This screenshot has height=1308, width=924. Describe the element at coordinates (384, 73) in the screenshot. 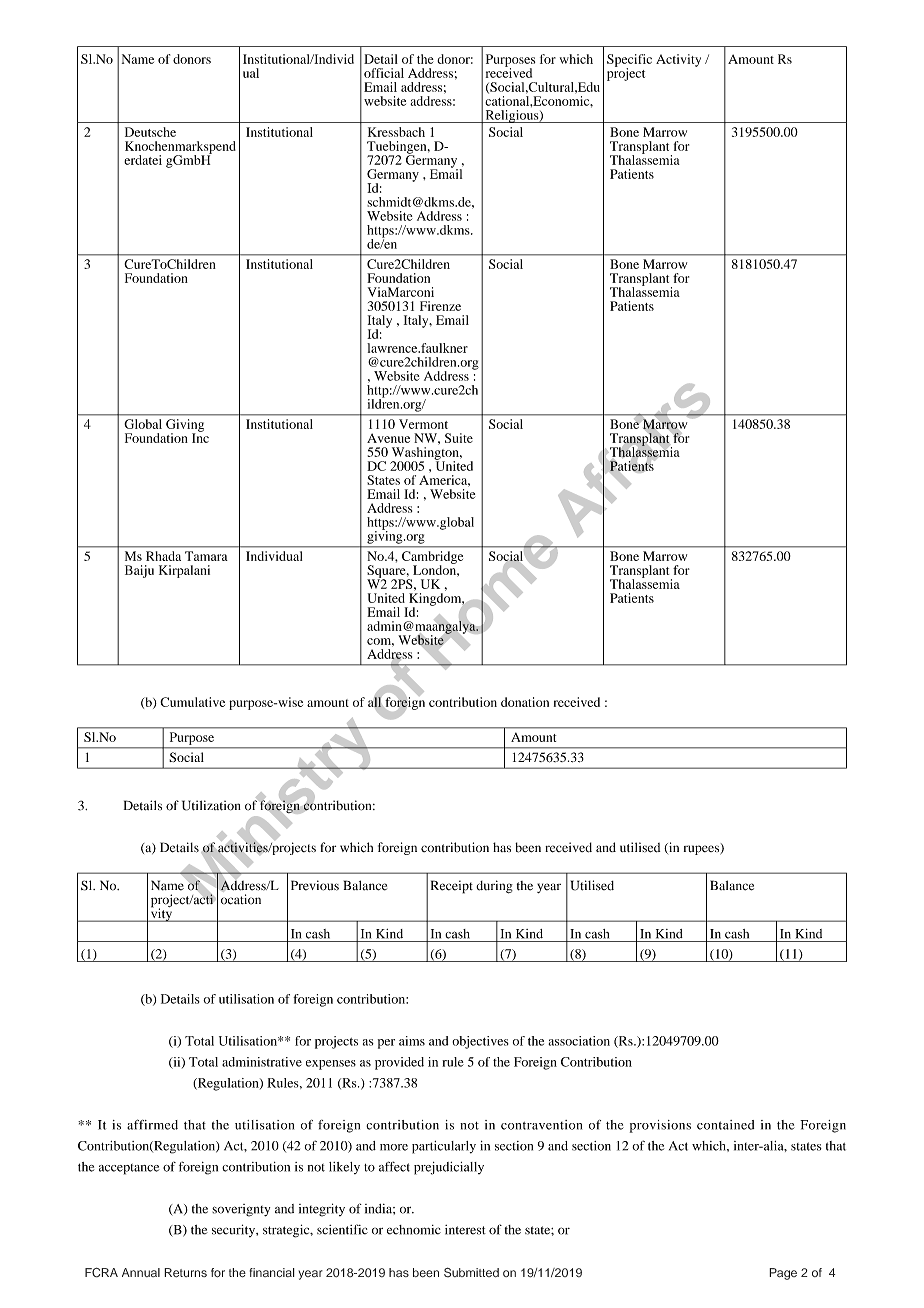

I see `official` at that location.
